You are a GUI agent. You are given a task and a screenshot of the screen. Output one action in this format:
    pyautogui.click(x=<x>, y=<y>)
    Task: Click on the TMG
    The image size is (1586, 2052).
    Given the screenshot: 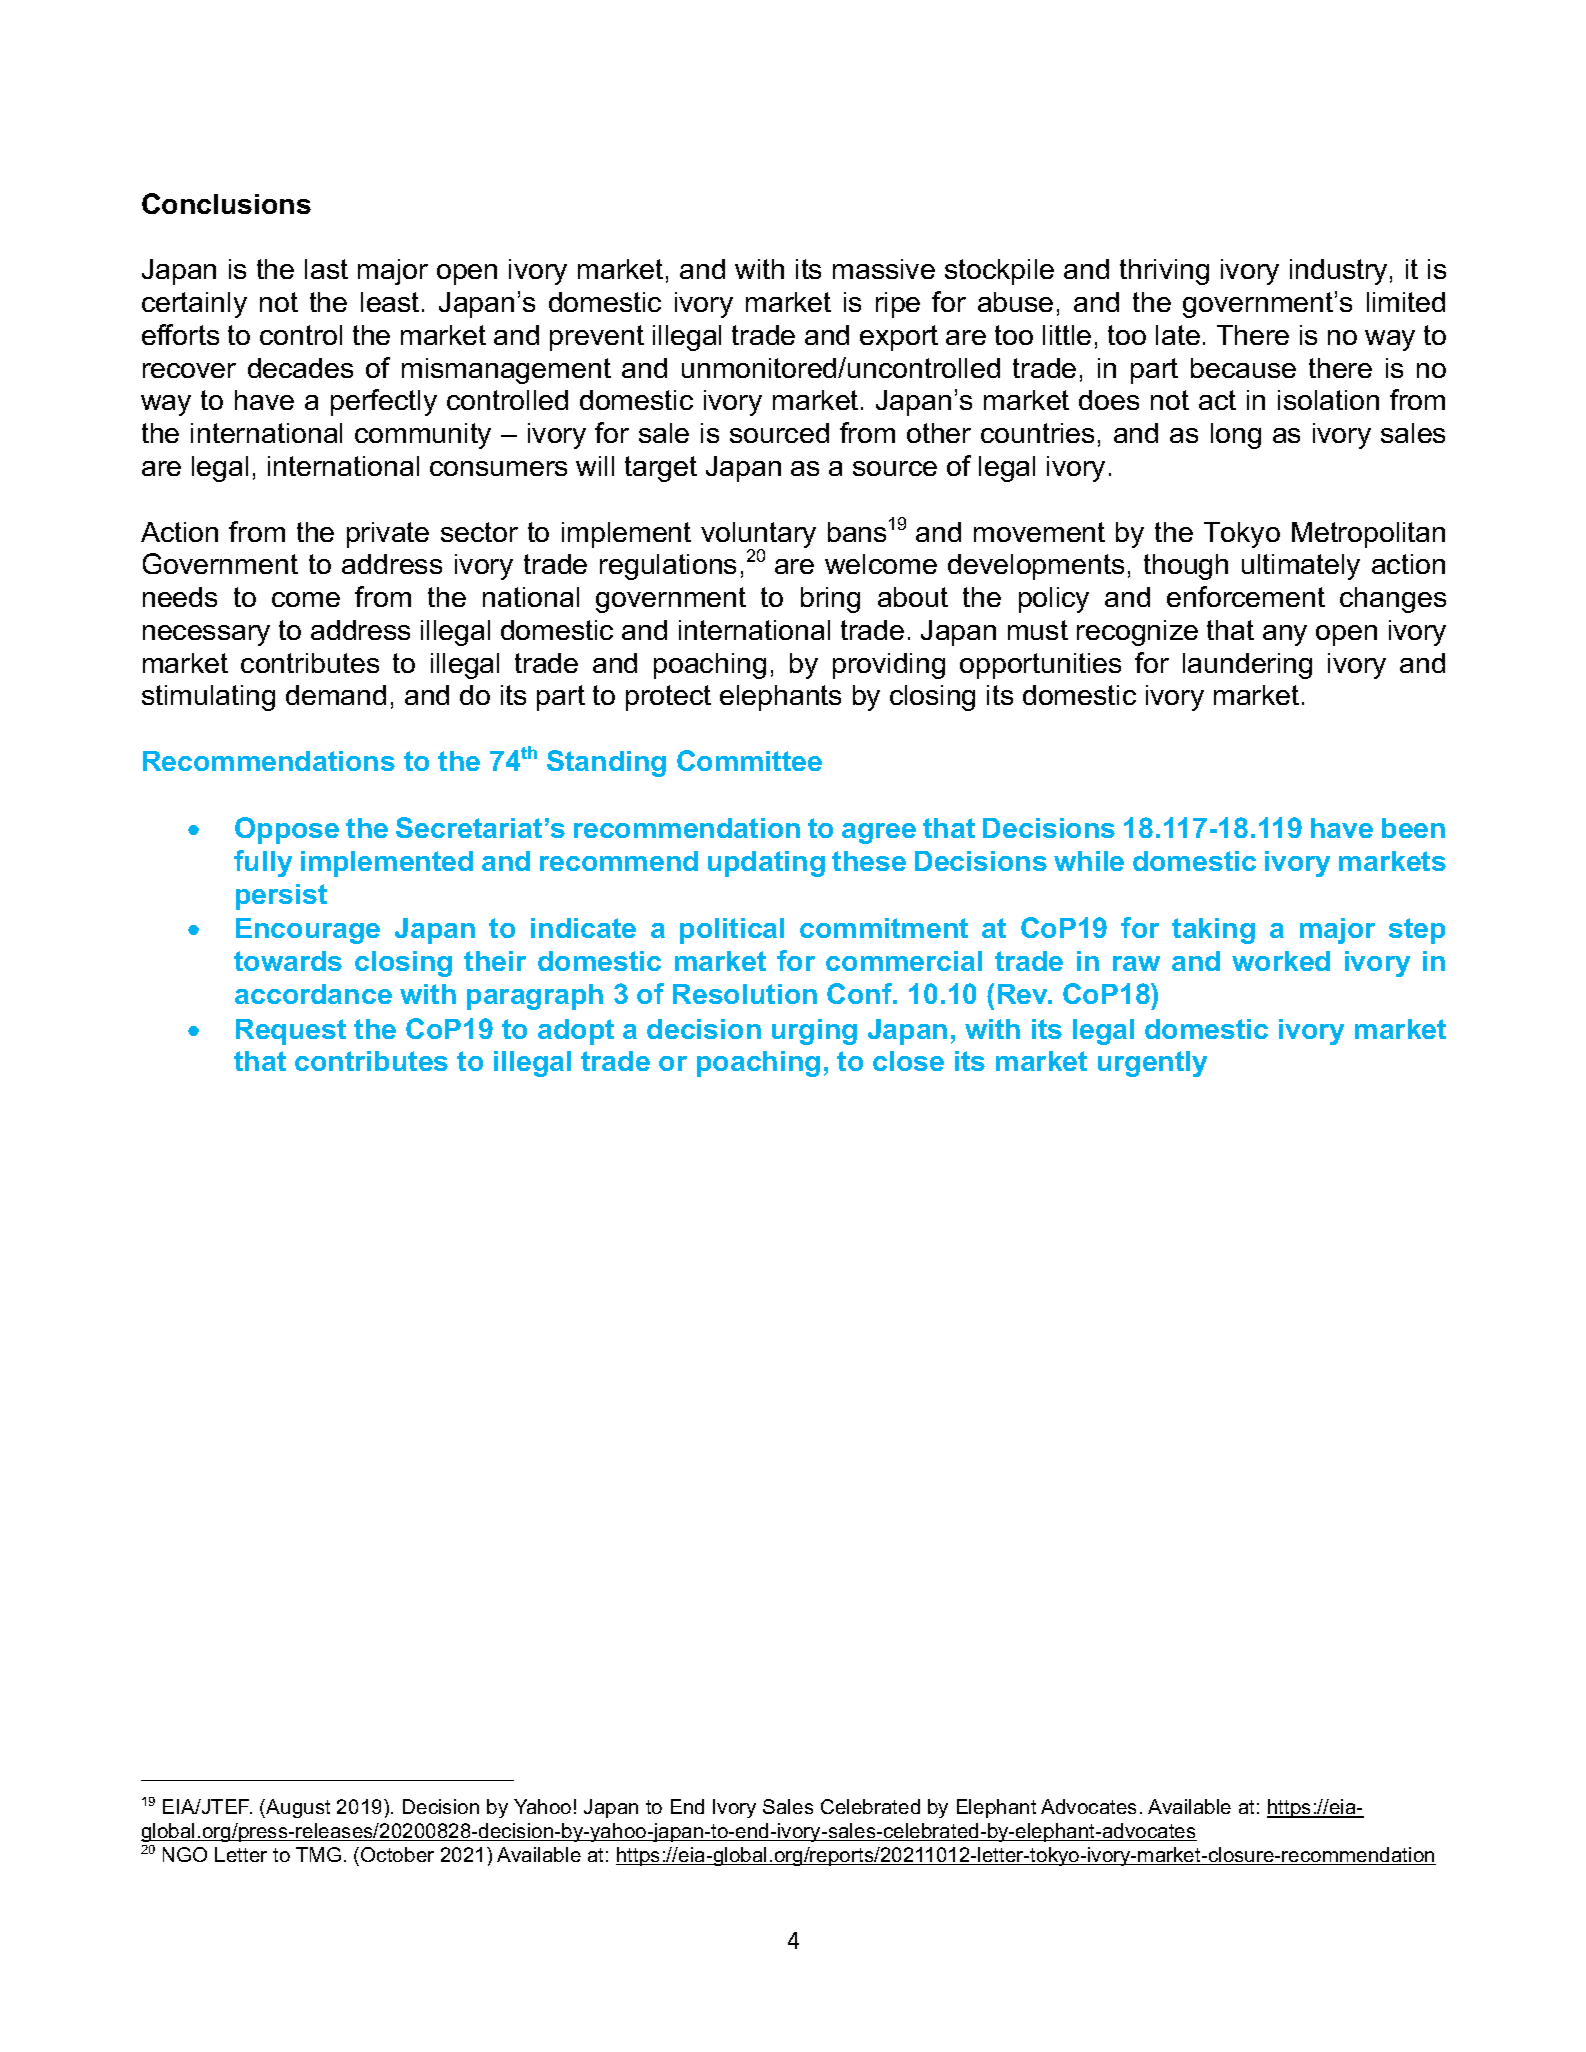 What is the action you would take?
    pyautogui.click(x=318, y=1854)
